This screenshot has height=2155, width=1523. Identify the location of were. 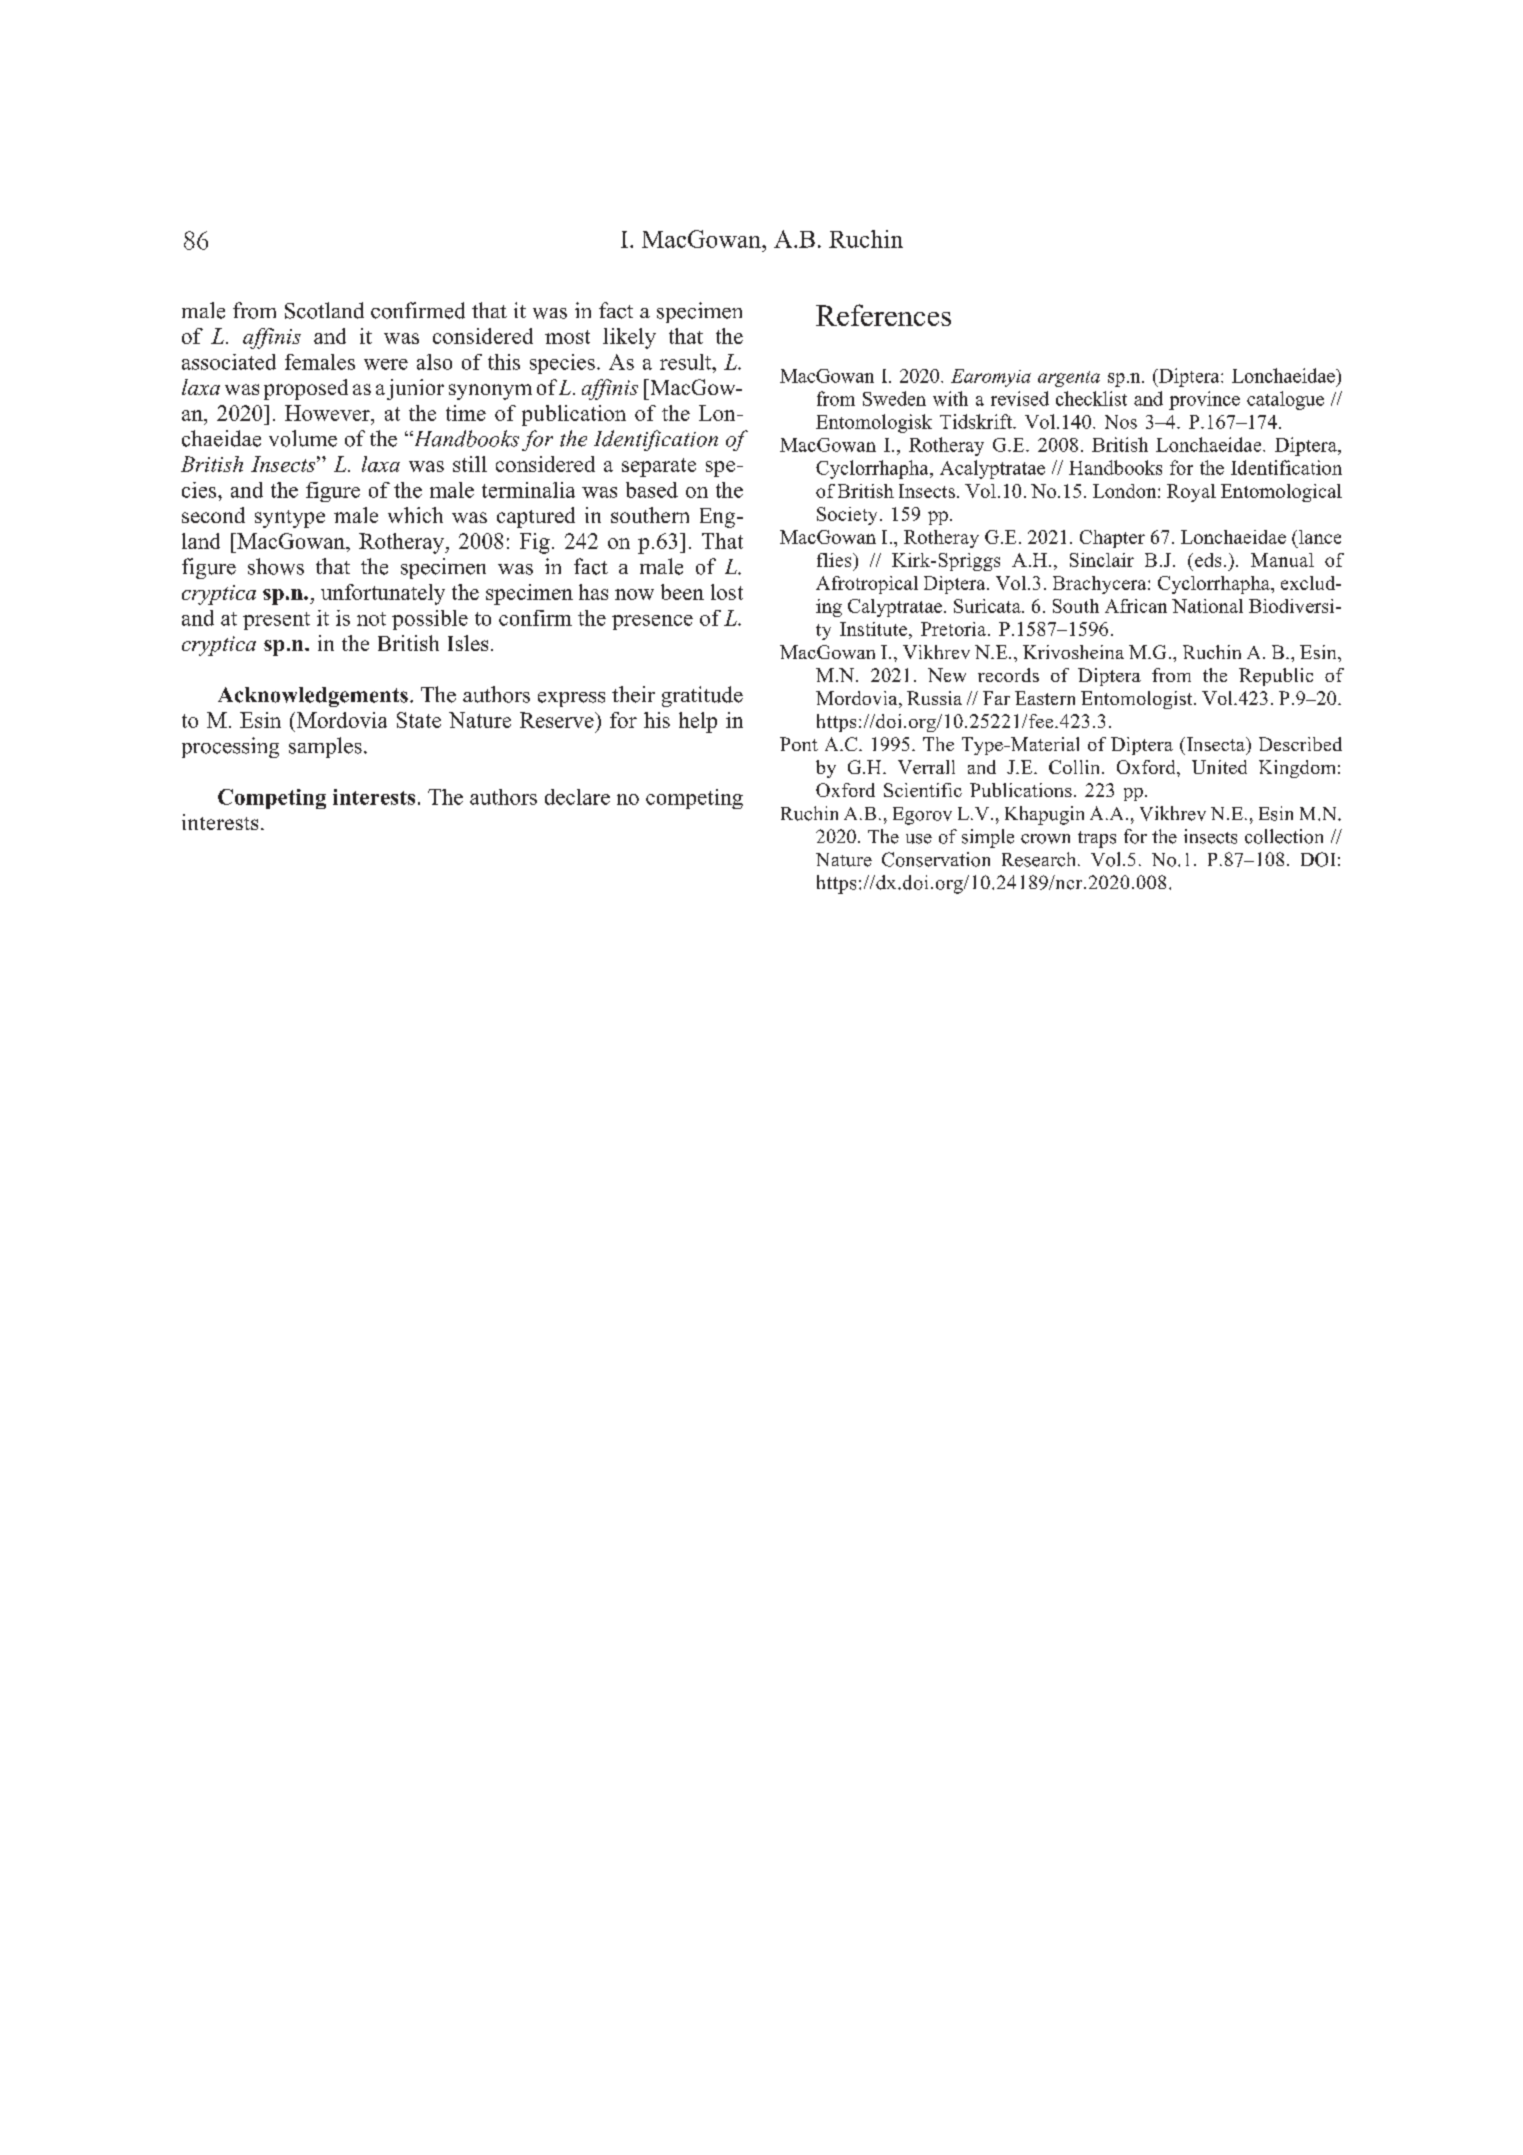
(386, 364).
